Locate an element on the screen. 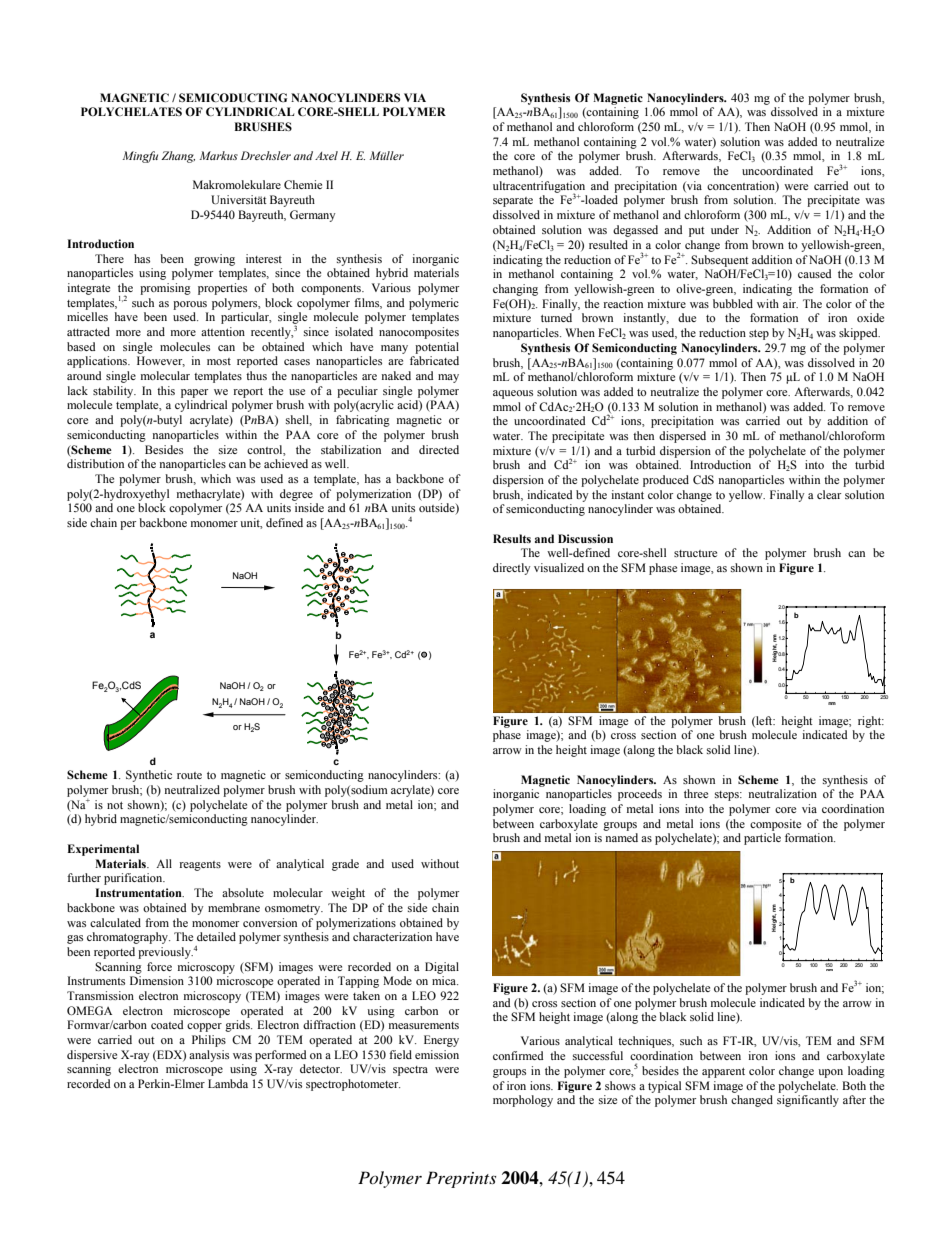  dispersed is located at coordinates (682, 437).
